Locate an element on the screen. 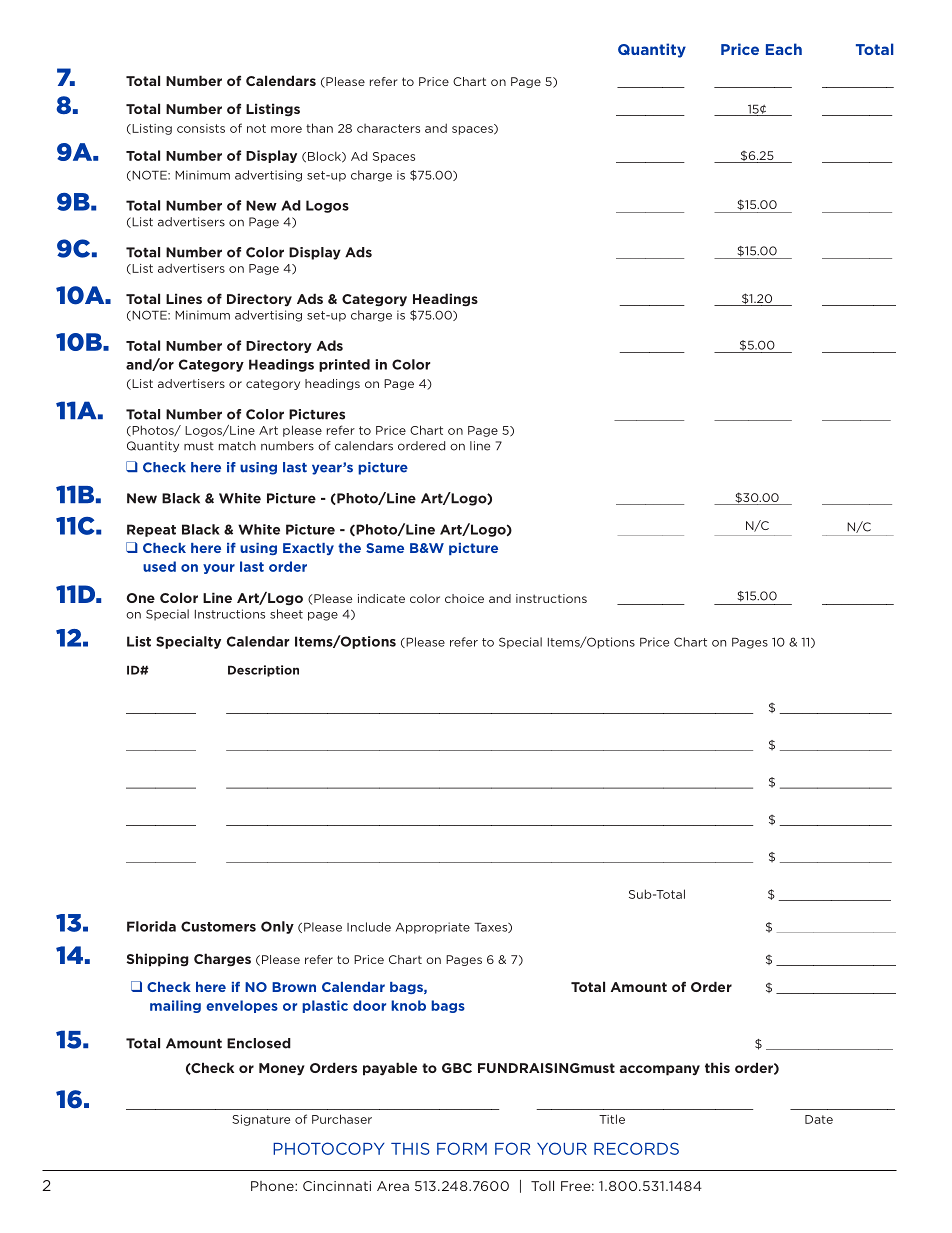  Each is located at coordinates (784, 49).
